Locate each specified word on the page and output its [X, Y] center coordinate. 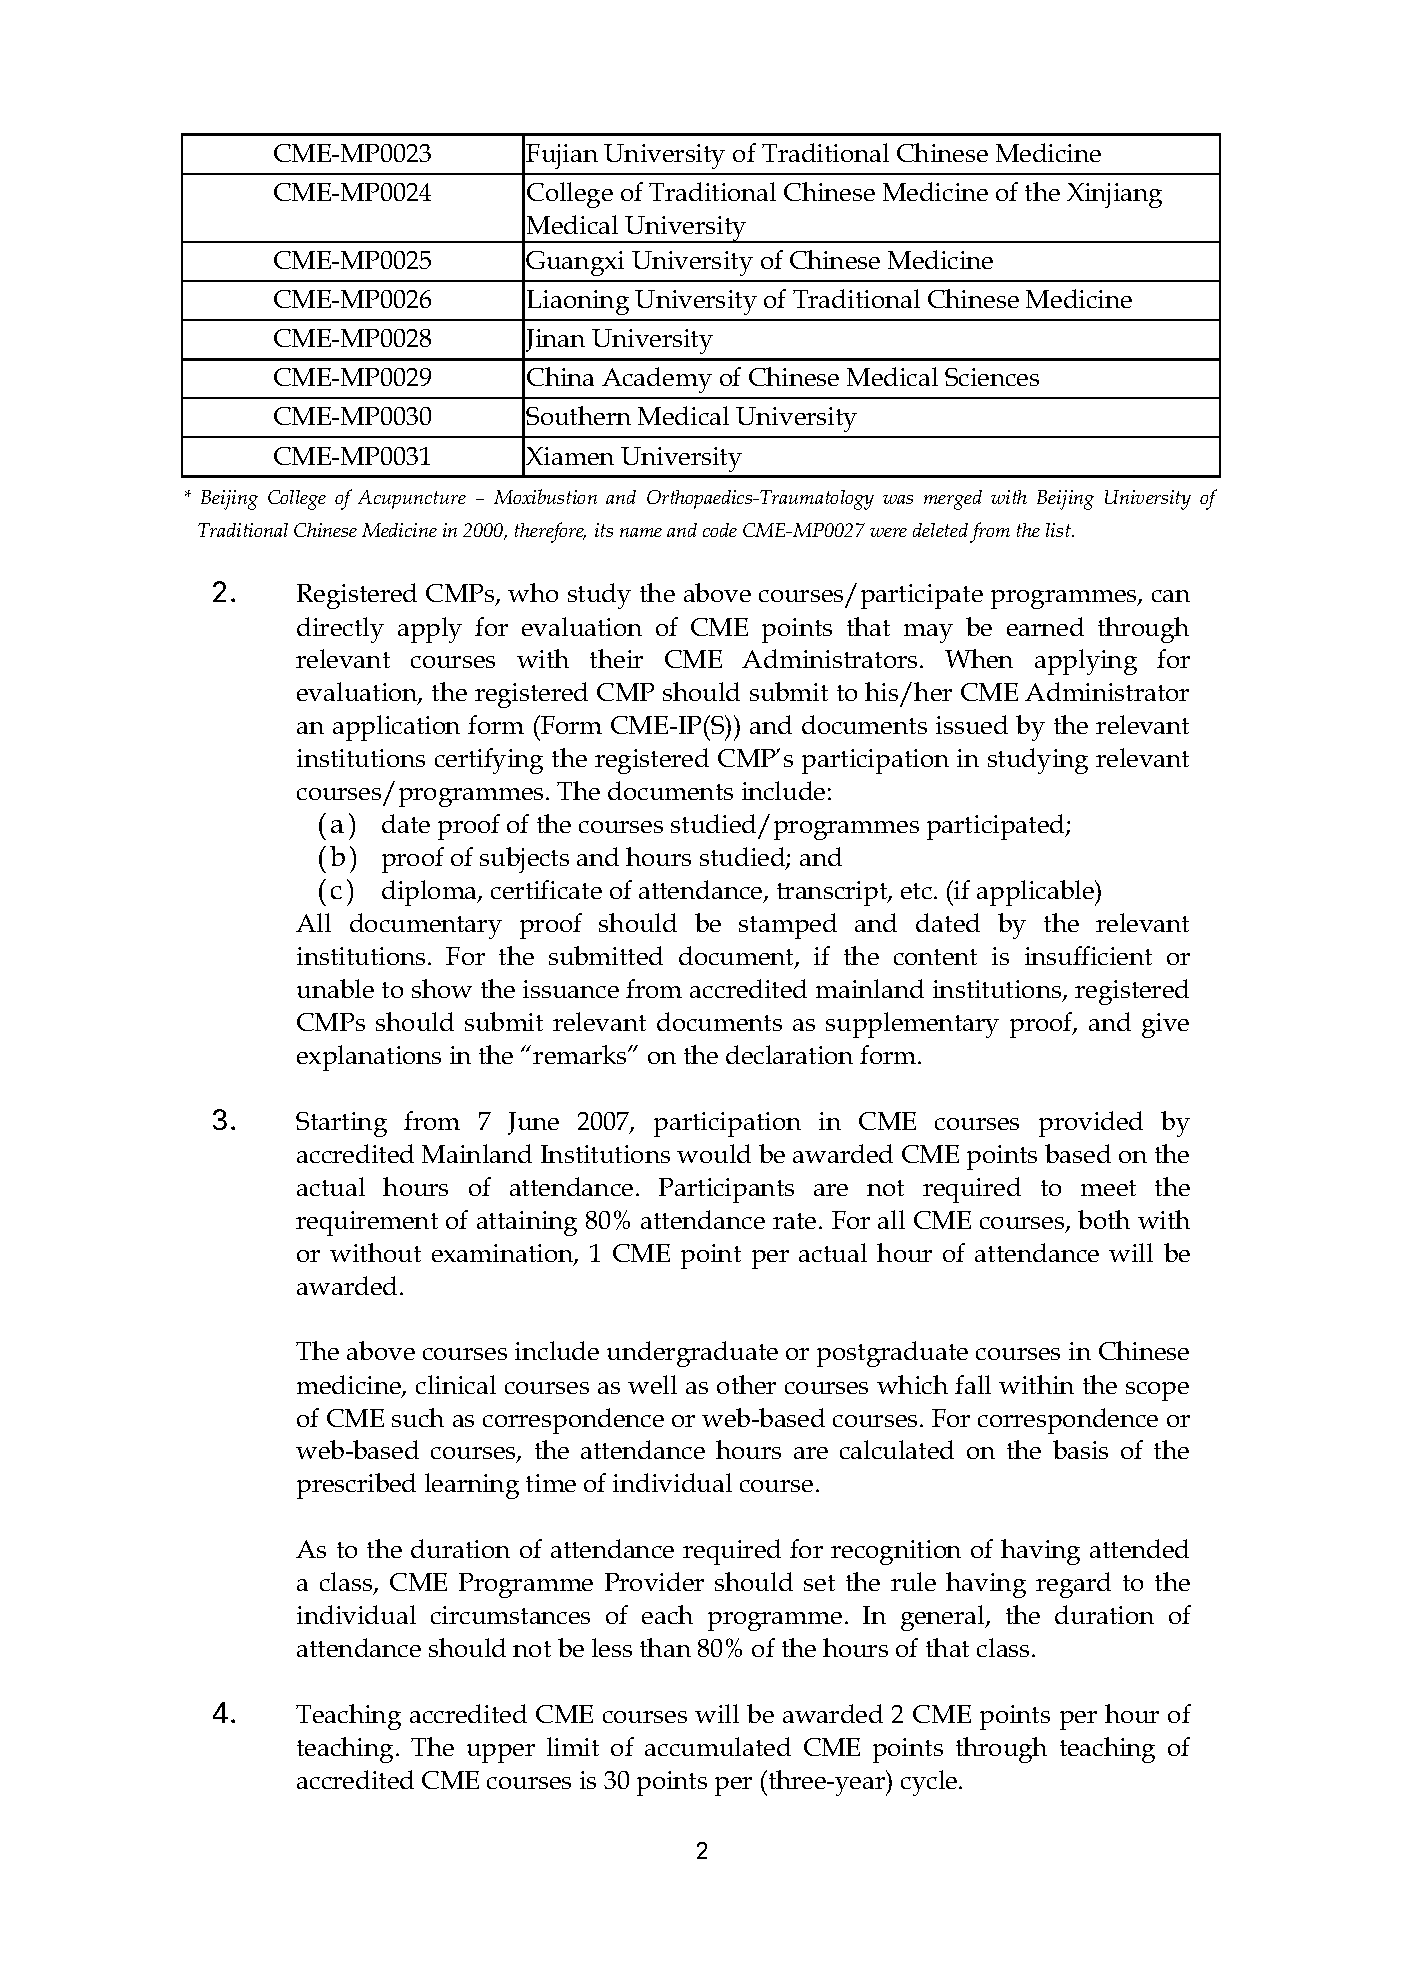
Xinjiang [1114, 195]
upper [501, 1753]
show [442, 988]
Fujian [562, 156]
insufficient [1088, 955]
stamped [788, 926]
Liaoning [578, 302]
